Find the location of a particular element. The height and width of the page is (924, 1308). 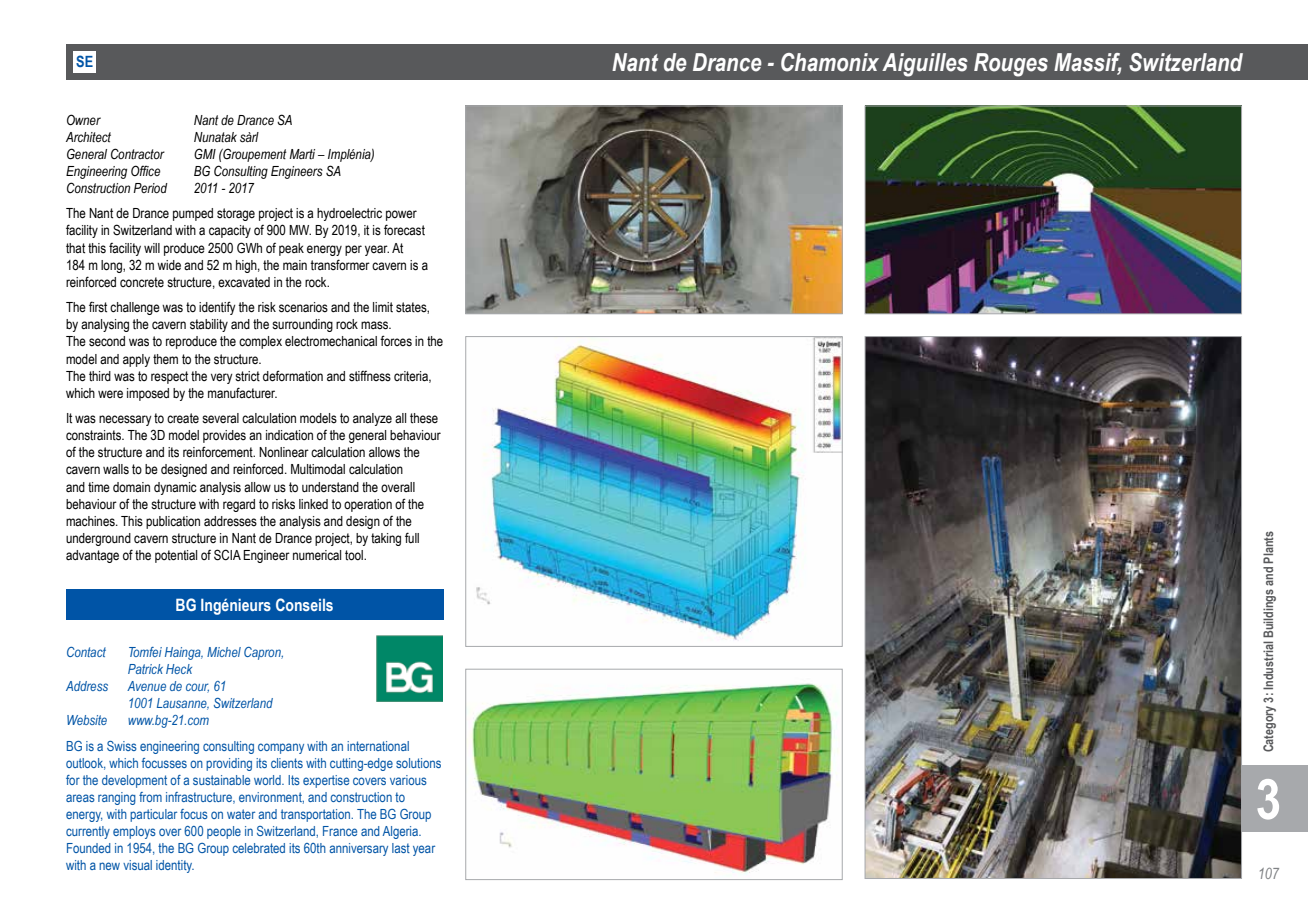

Contractor is located at coordinates (138, 153).
